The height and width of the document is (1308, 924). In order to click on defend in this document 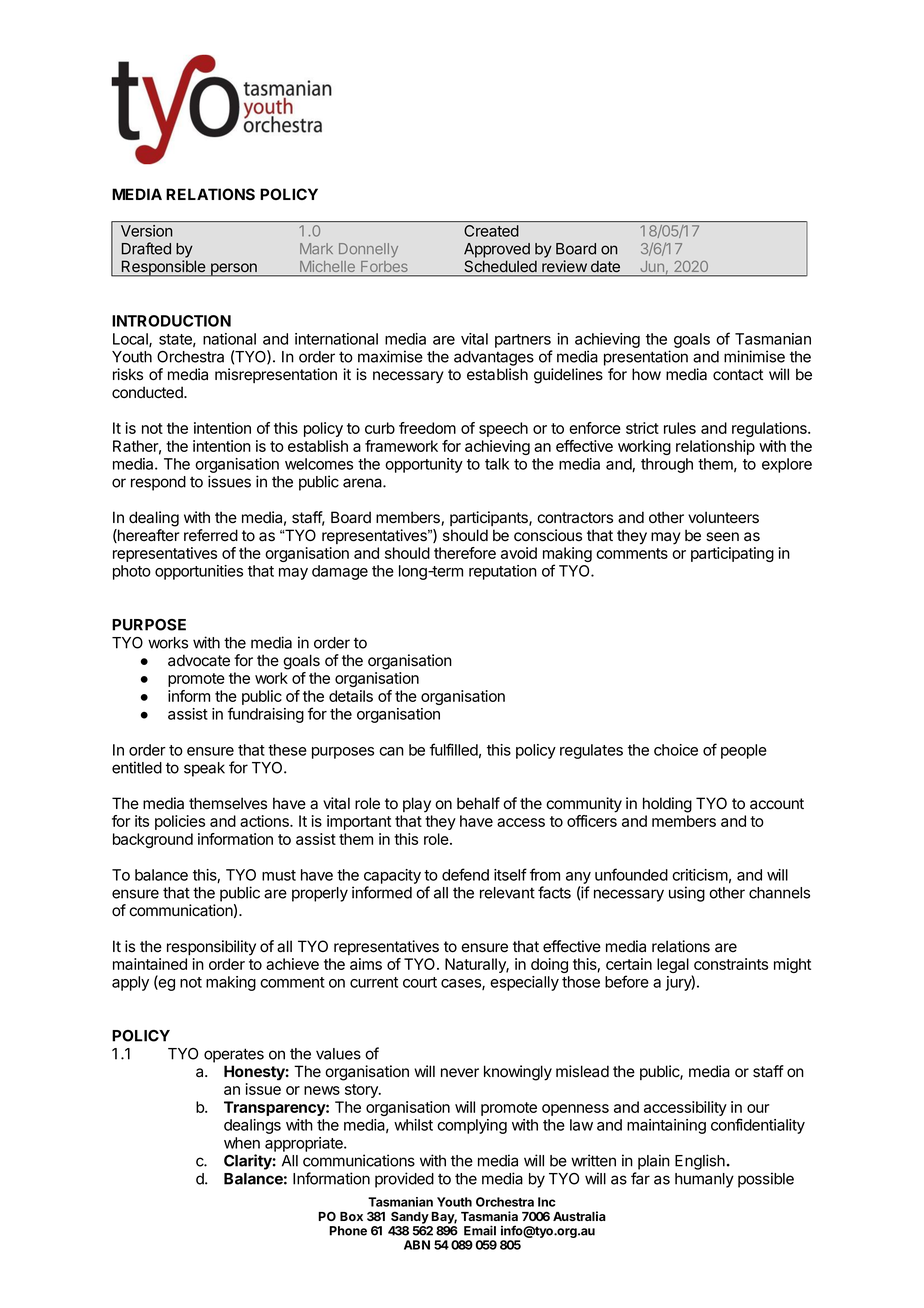, I will do `click(465, 874)`.
